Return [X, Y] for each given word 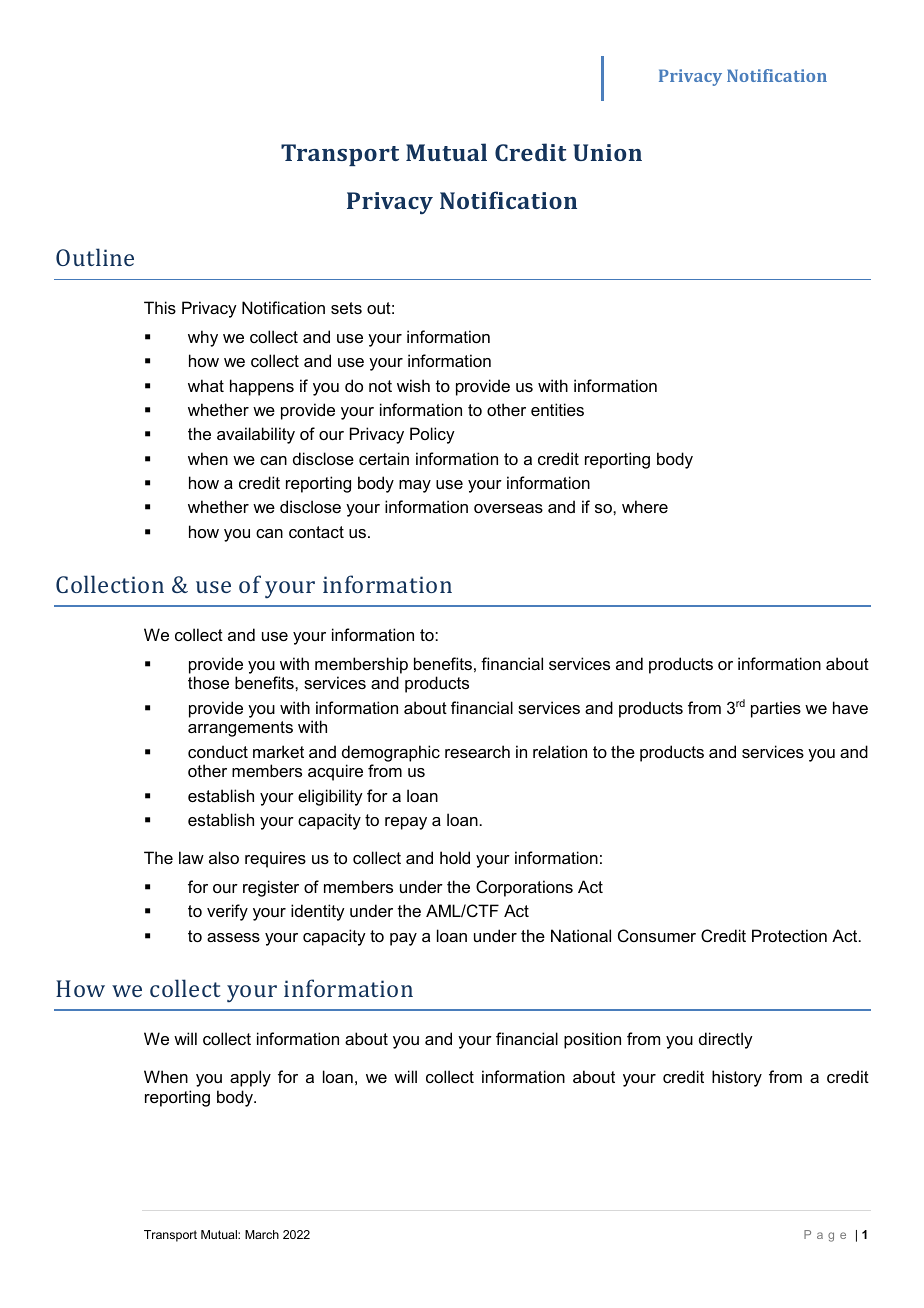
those [208, 682]
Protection [789, 935]
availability [256, 435]
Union [607, 152]
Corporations [524, 888]
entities [557, 409]
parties [776, 709]
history [737, 1078]
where [645, 506]
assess [233, 937]
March [262, 1234]
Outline [95, 257]
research [477, 751]
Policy [432, 435]
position [592, 1040]
